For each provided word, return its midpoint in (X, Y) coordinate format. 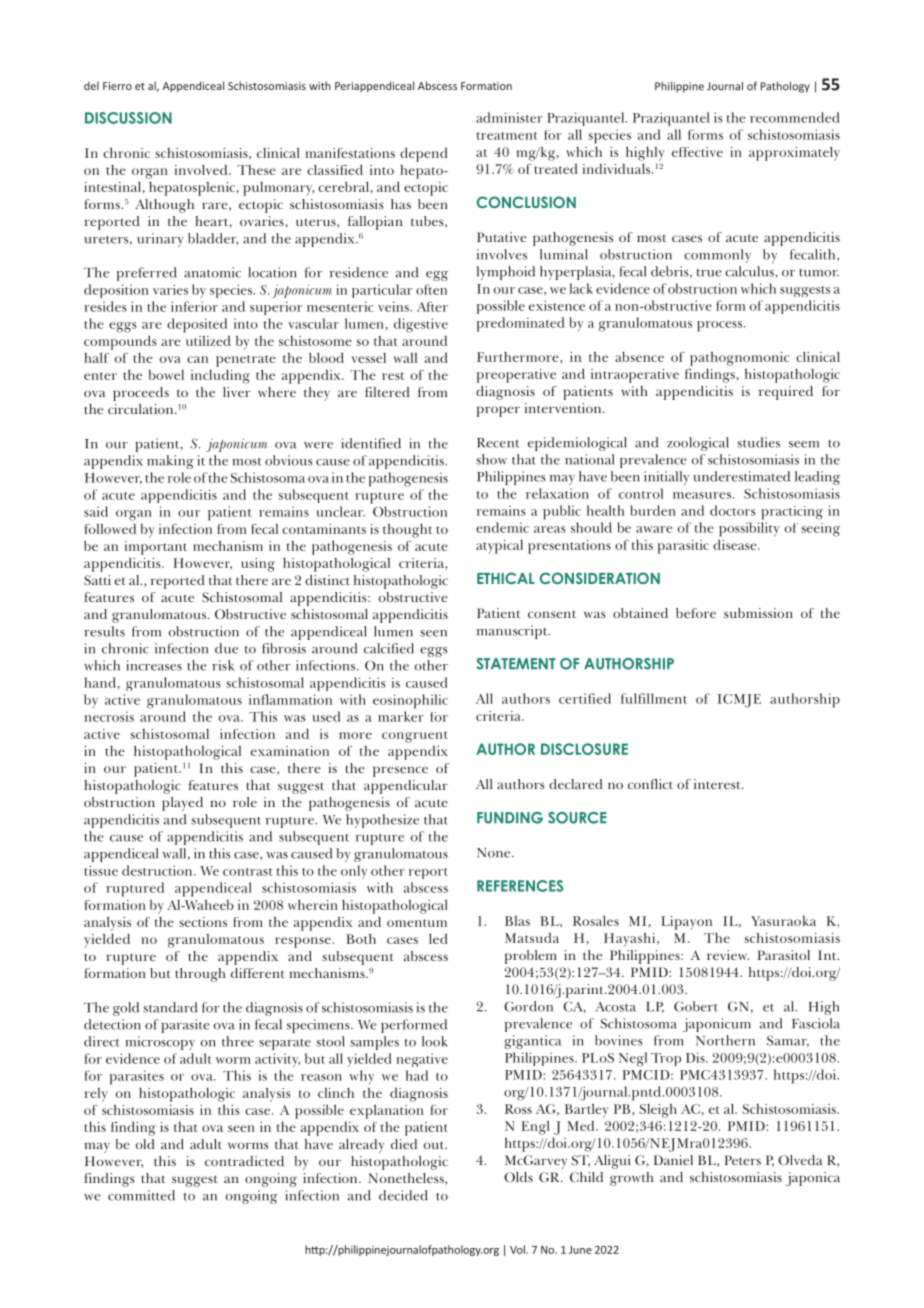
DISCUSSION (128, 118)
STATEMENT (516, 664)
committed (141, 1195)
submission (758, 613)
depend (424, 154)
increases (154, 665)
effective (697, 152)
